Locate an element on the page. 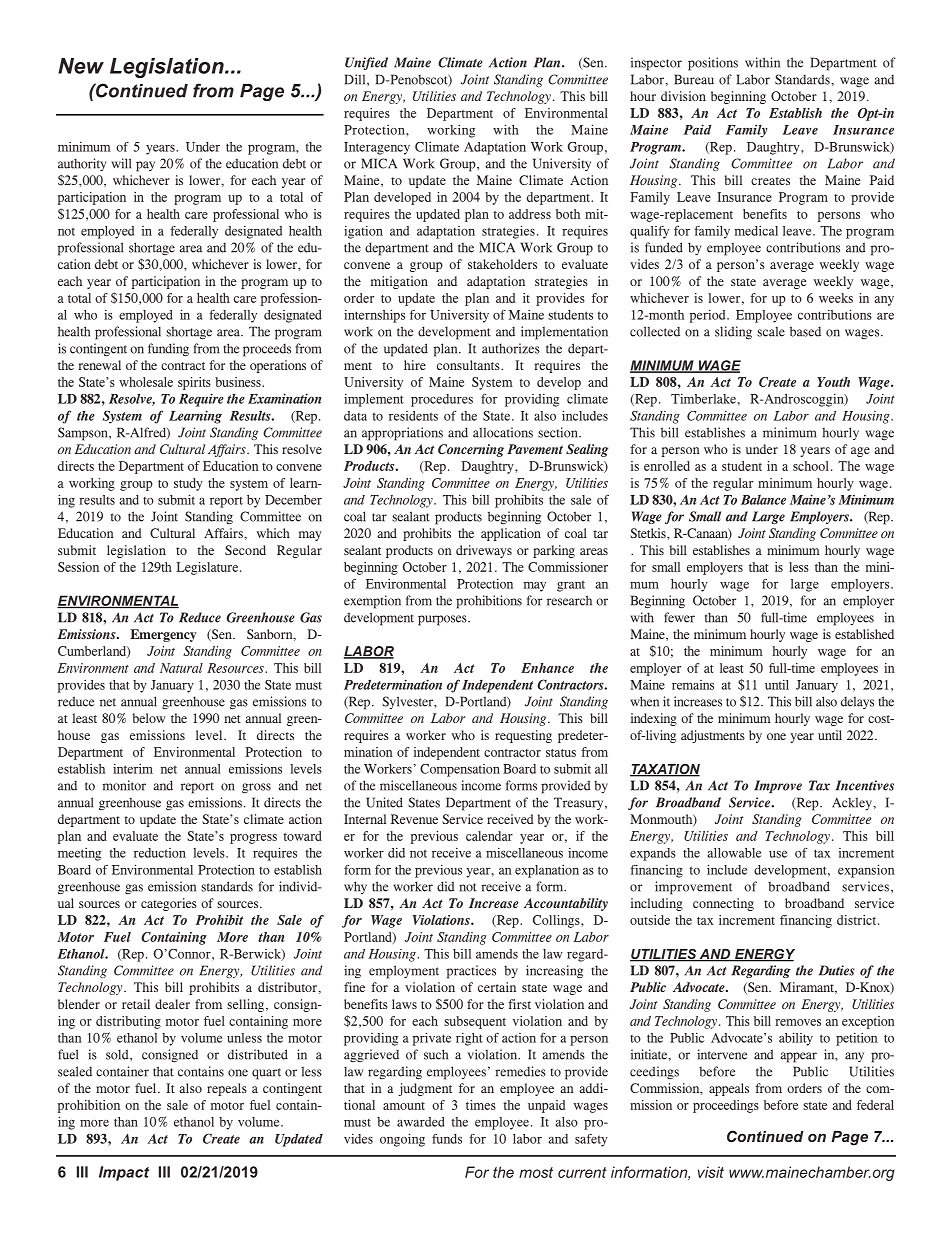 The height and width of the page is (1233, 952). school is located at coordinates (811, 466).
